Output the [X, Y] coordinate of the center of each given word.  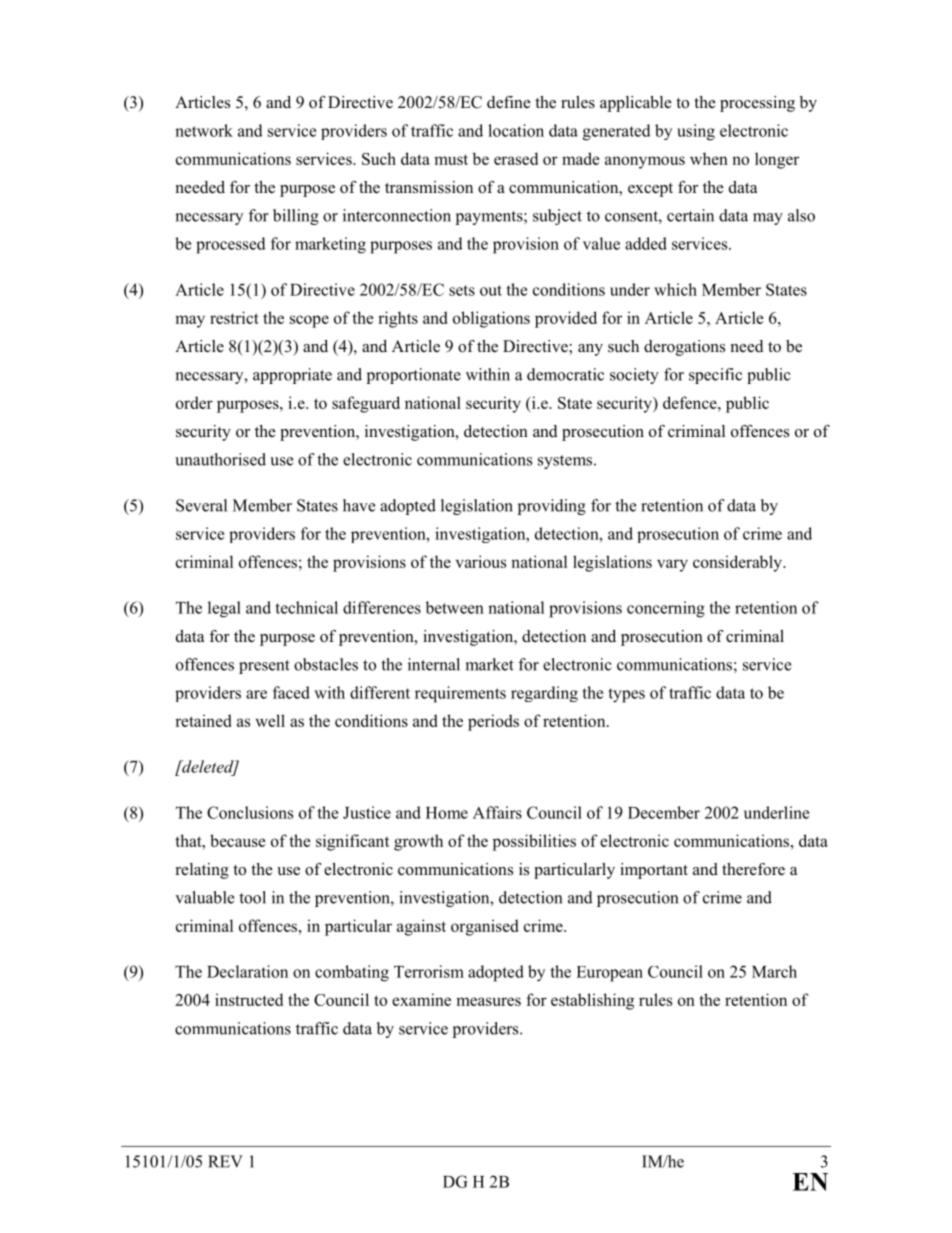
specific [715, 376]
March [774, 971]
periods [493, 722]
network [204, 130]
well [270, 720]
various [481, 561]
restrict [234, 317]
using [696, 132]
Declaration [247, 971]
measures [488, 1001]
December [664, 812]
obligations [491, 319]
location [516, 130]
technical [307, 607]
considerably [738, 563]
